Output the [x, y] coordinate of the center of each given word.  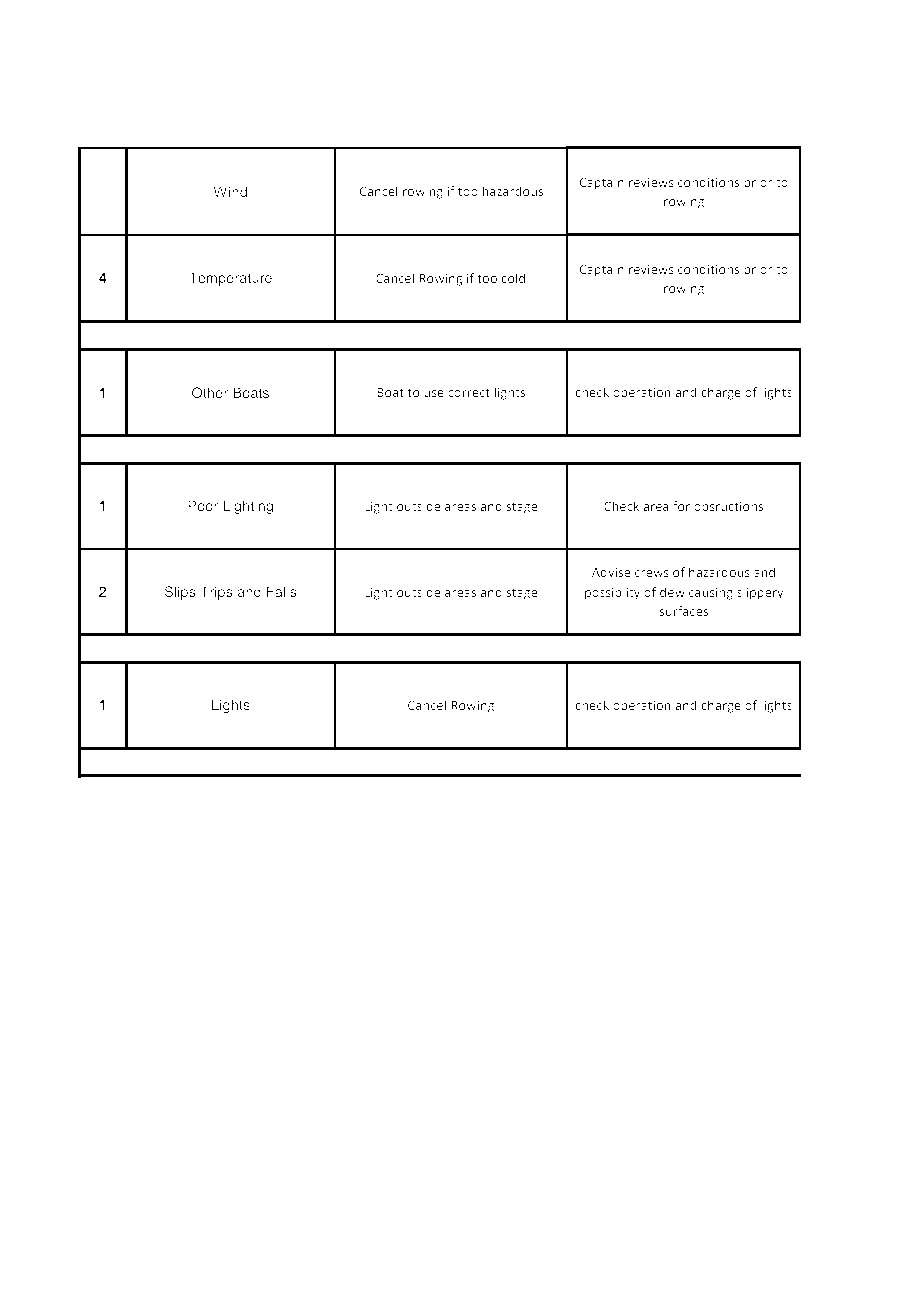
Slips [180, 593]
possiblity [612, 593]
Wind [230, 191]
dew [672, 592]
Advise [611, 572]
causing [711, 593]
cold [513, 278]
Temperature [230, 279]
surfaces [683, 611]
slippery [760, 593]
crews [652, 573]
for [681, 506]
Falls [282, 591]
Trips [216, 593]
